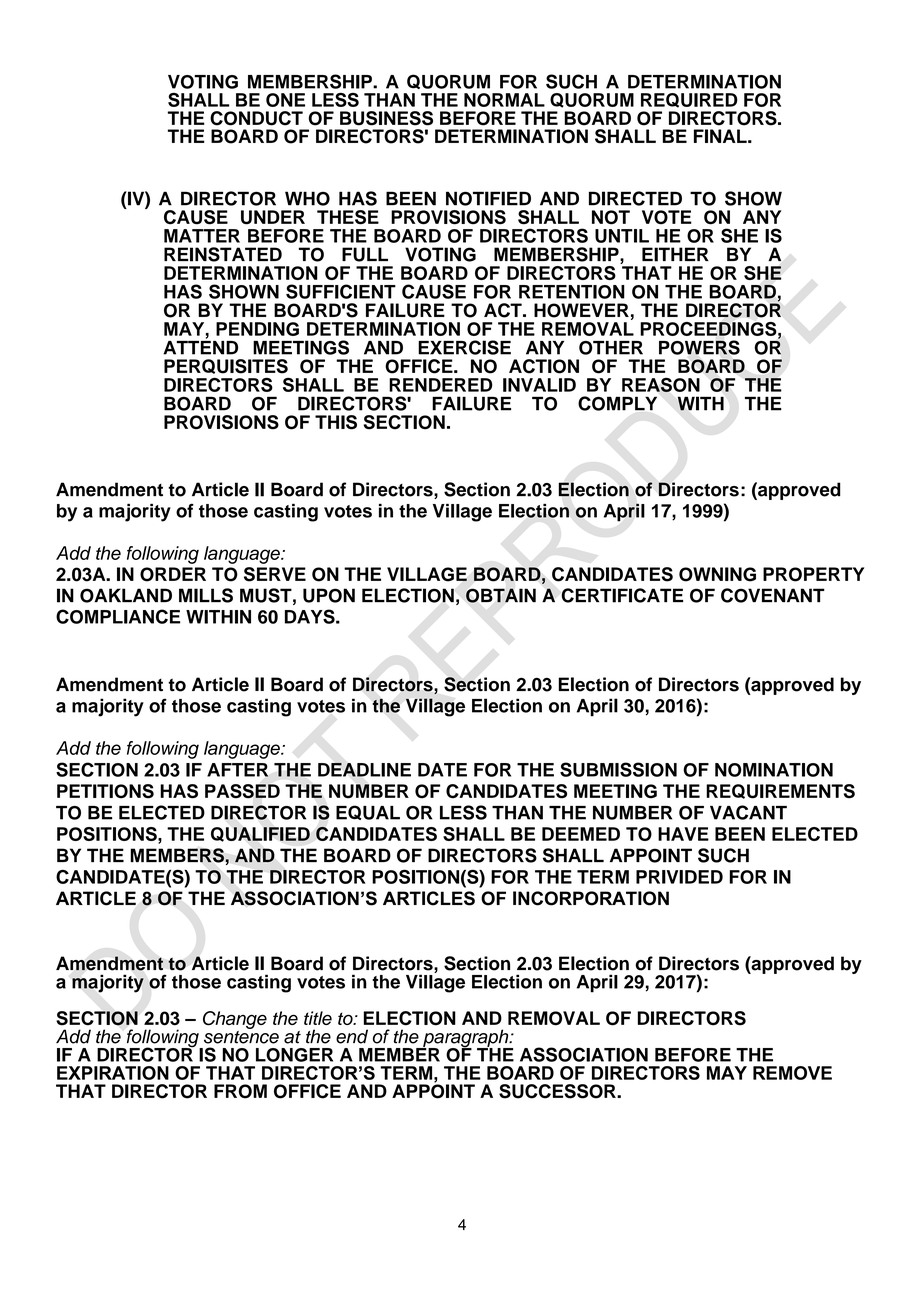 The width and height of the screenshot is (924, 1307). I want to click on sentence, so click(241, 1036).
